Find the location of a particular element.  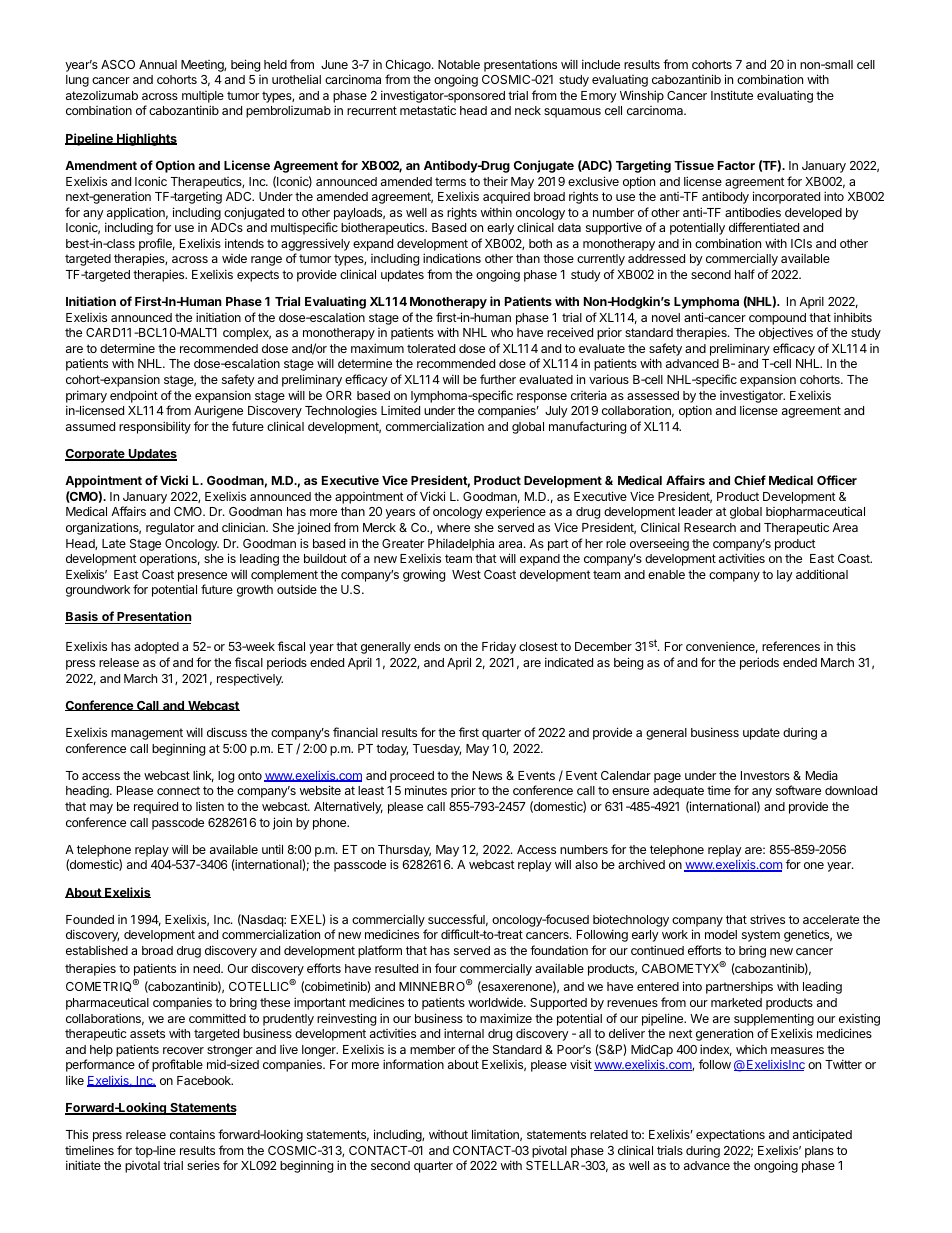

responsibility is located at coordinates (155, 427).
